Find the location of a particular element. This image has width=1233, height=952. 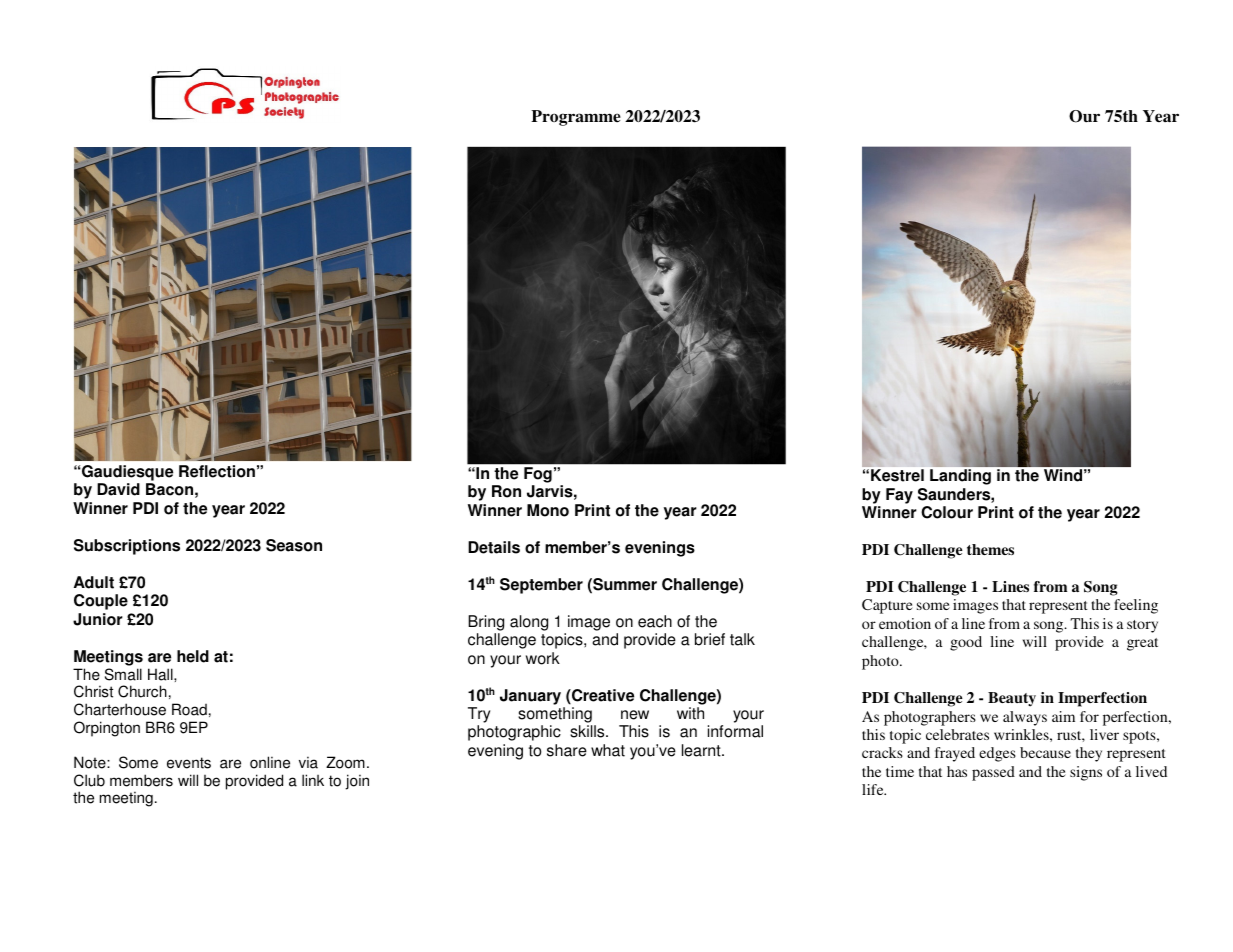

Fay is located at coordinates (899, 496).
